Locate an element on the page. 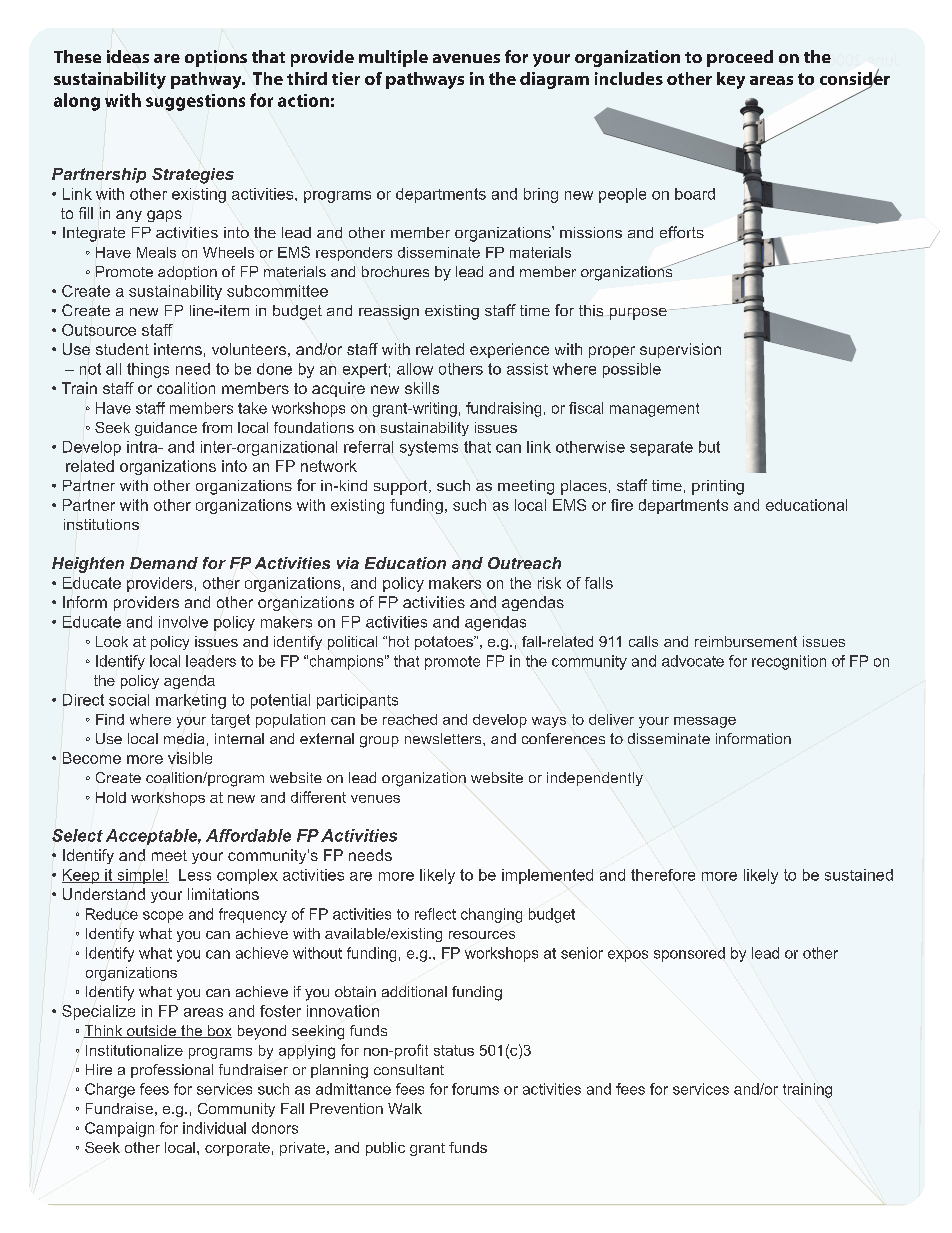  message is located at coordinates (705, 722).
